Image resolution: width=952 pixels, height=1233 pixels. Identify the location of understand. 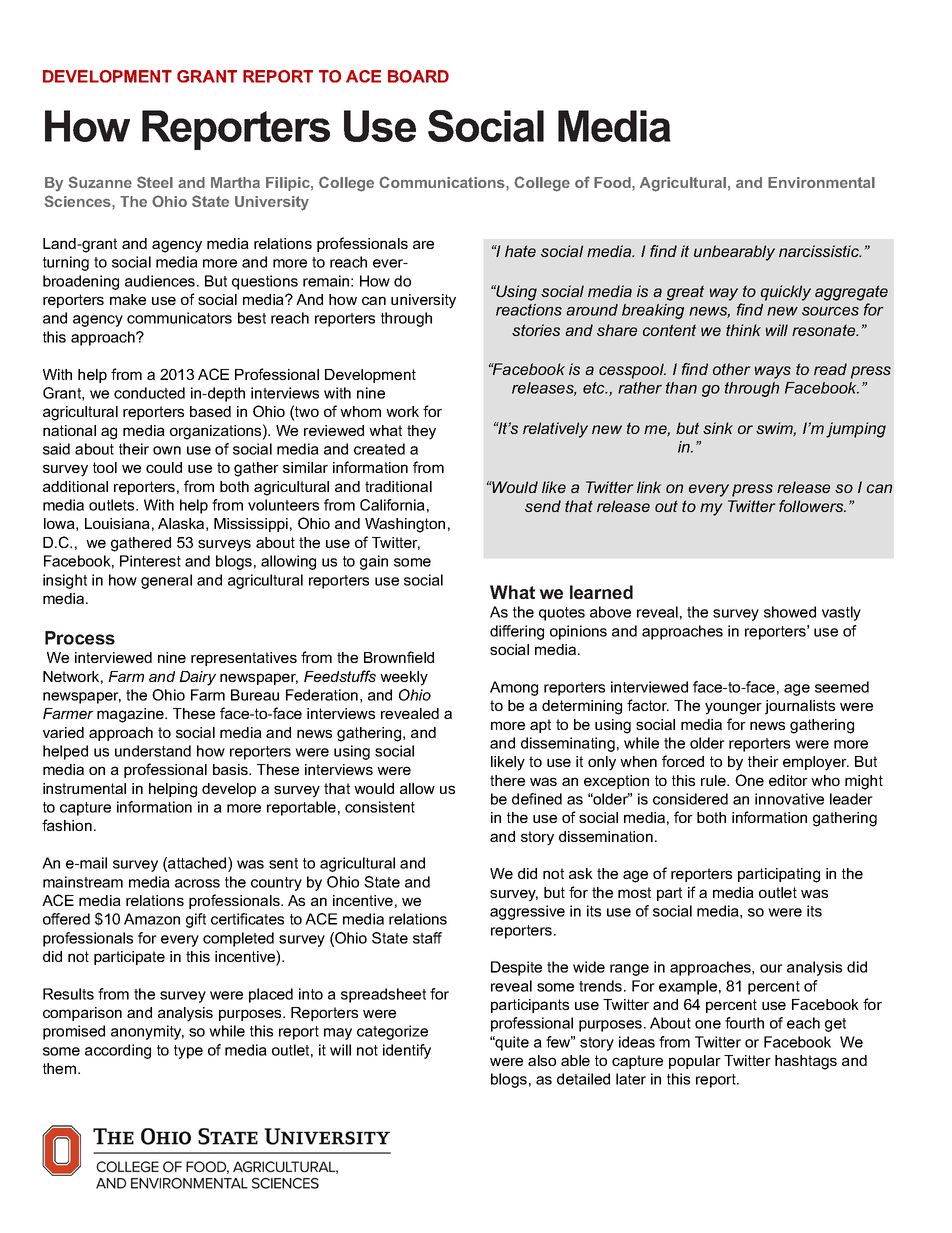
(153, 751).
